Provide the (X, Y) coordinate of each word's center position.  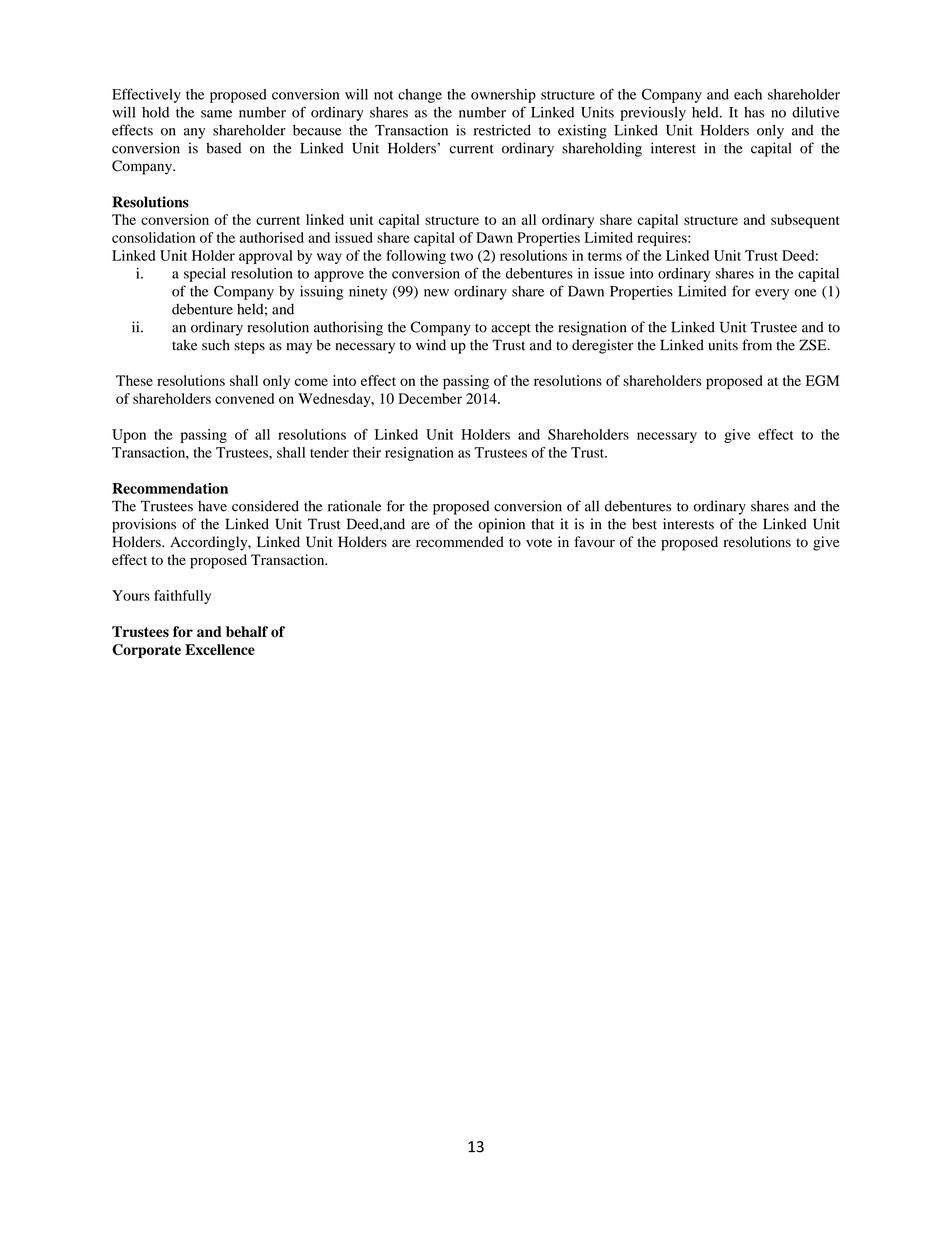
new (436, 293)
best (644, 524)
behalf (247, 631)
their (367, 452)
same (216, 114)
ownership (503, 96)
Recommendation (170, 488)
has (754, 112)
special (205, 275)
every (772, 294)
